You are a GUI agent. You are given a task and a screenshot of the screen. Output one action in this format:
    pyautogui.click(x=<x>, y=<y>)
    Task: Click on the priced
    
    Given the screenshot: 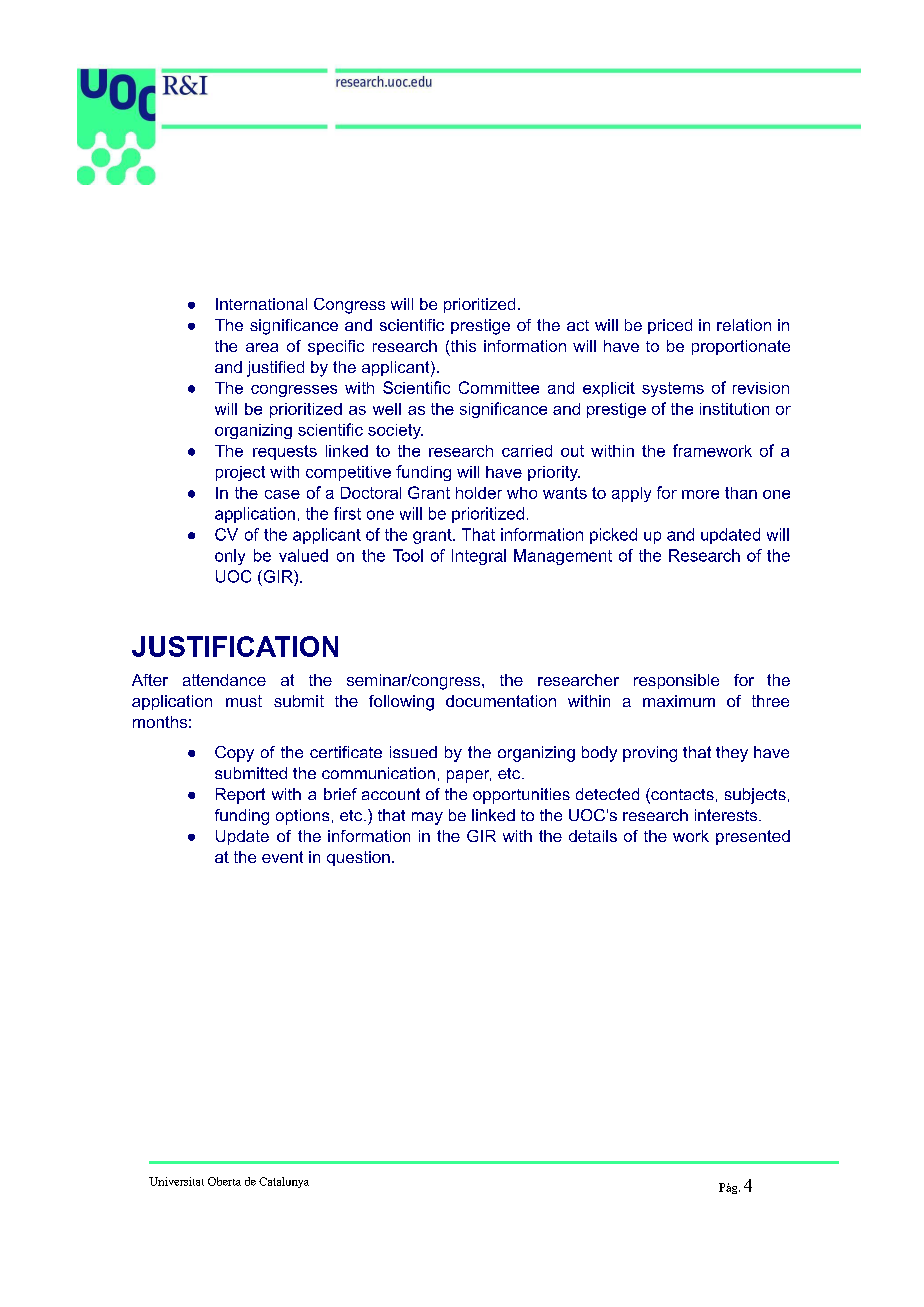 What is the action you would take?
    pyautogui.click(x=670, y=326)
